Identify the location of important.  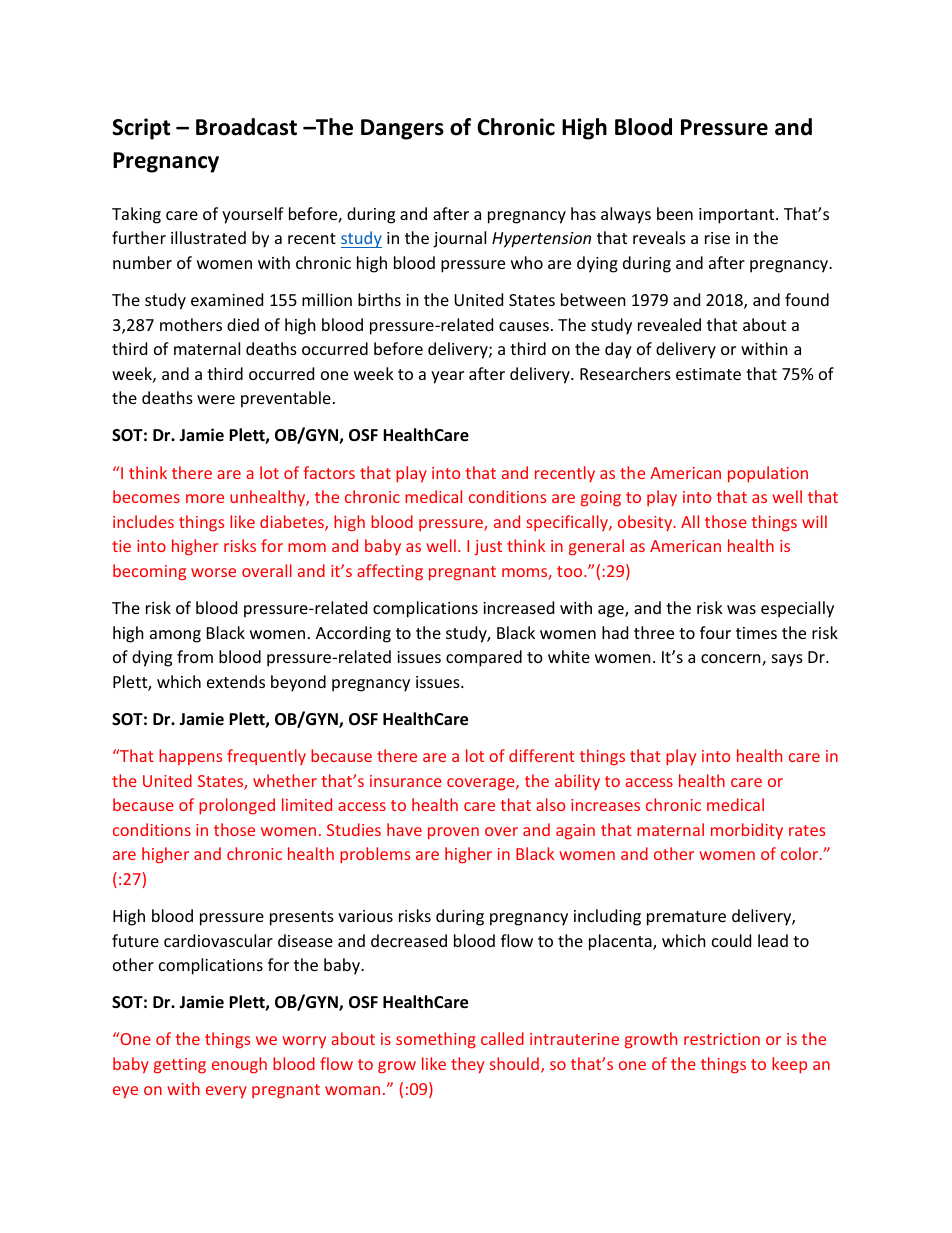
(738, 216).
